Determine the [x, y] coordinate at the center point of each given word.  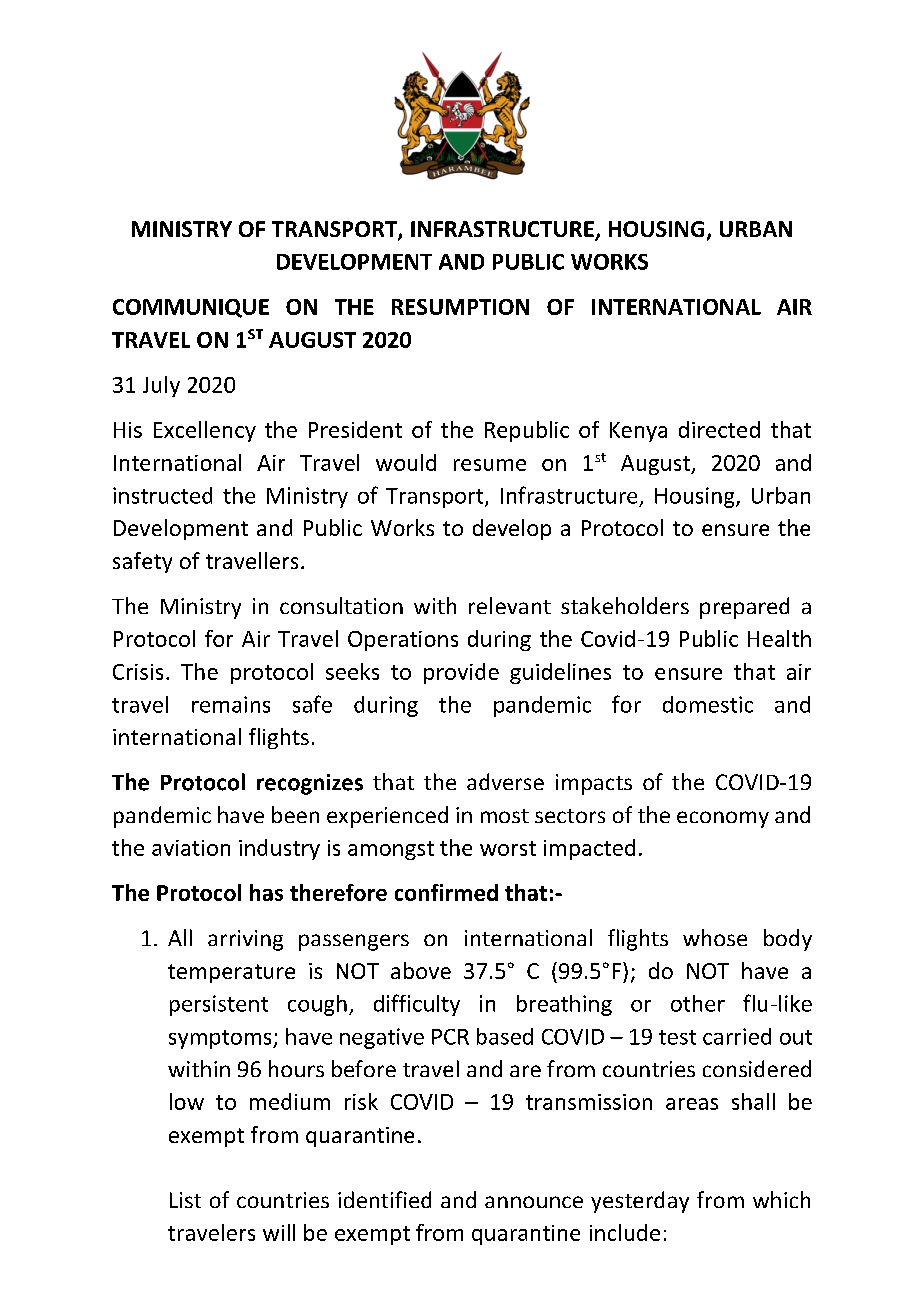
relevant [510, 605]
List [185, 1200]
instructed [162, 495]
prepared [744, 608]
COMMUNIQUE [191, 308]
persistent [219, 1005]
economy [723, 819]
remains [231, 704]
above [421, 970]
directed [719, 429]
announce [534, 1202]
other [698, 1003]
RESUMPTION [460, 307]
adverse [505, 781]
